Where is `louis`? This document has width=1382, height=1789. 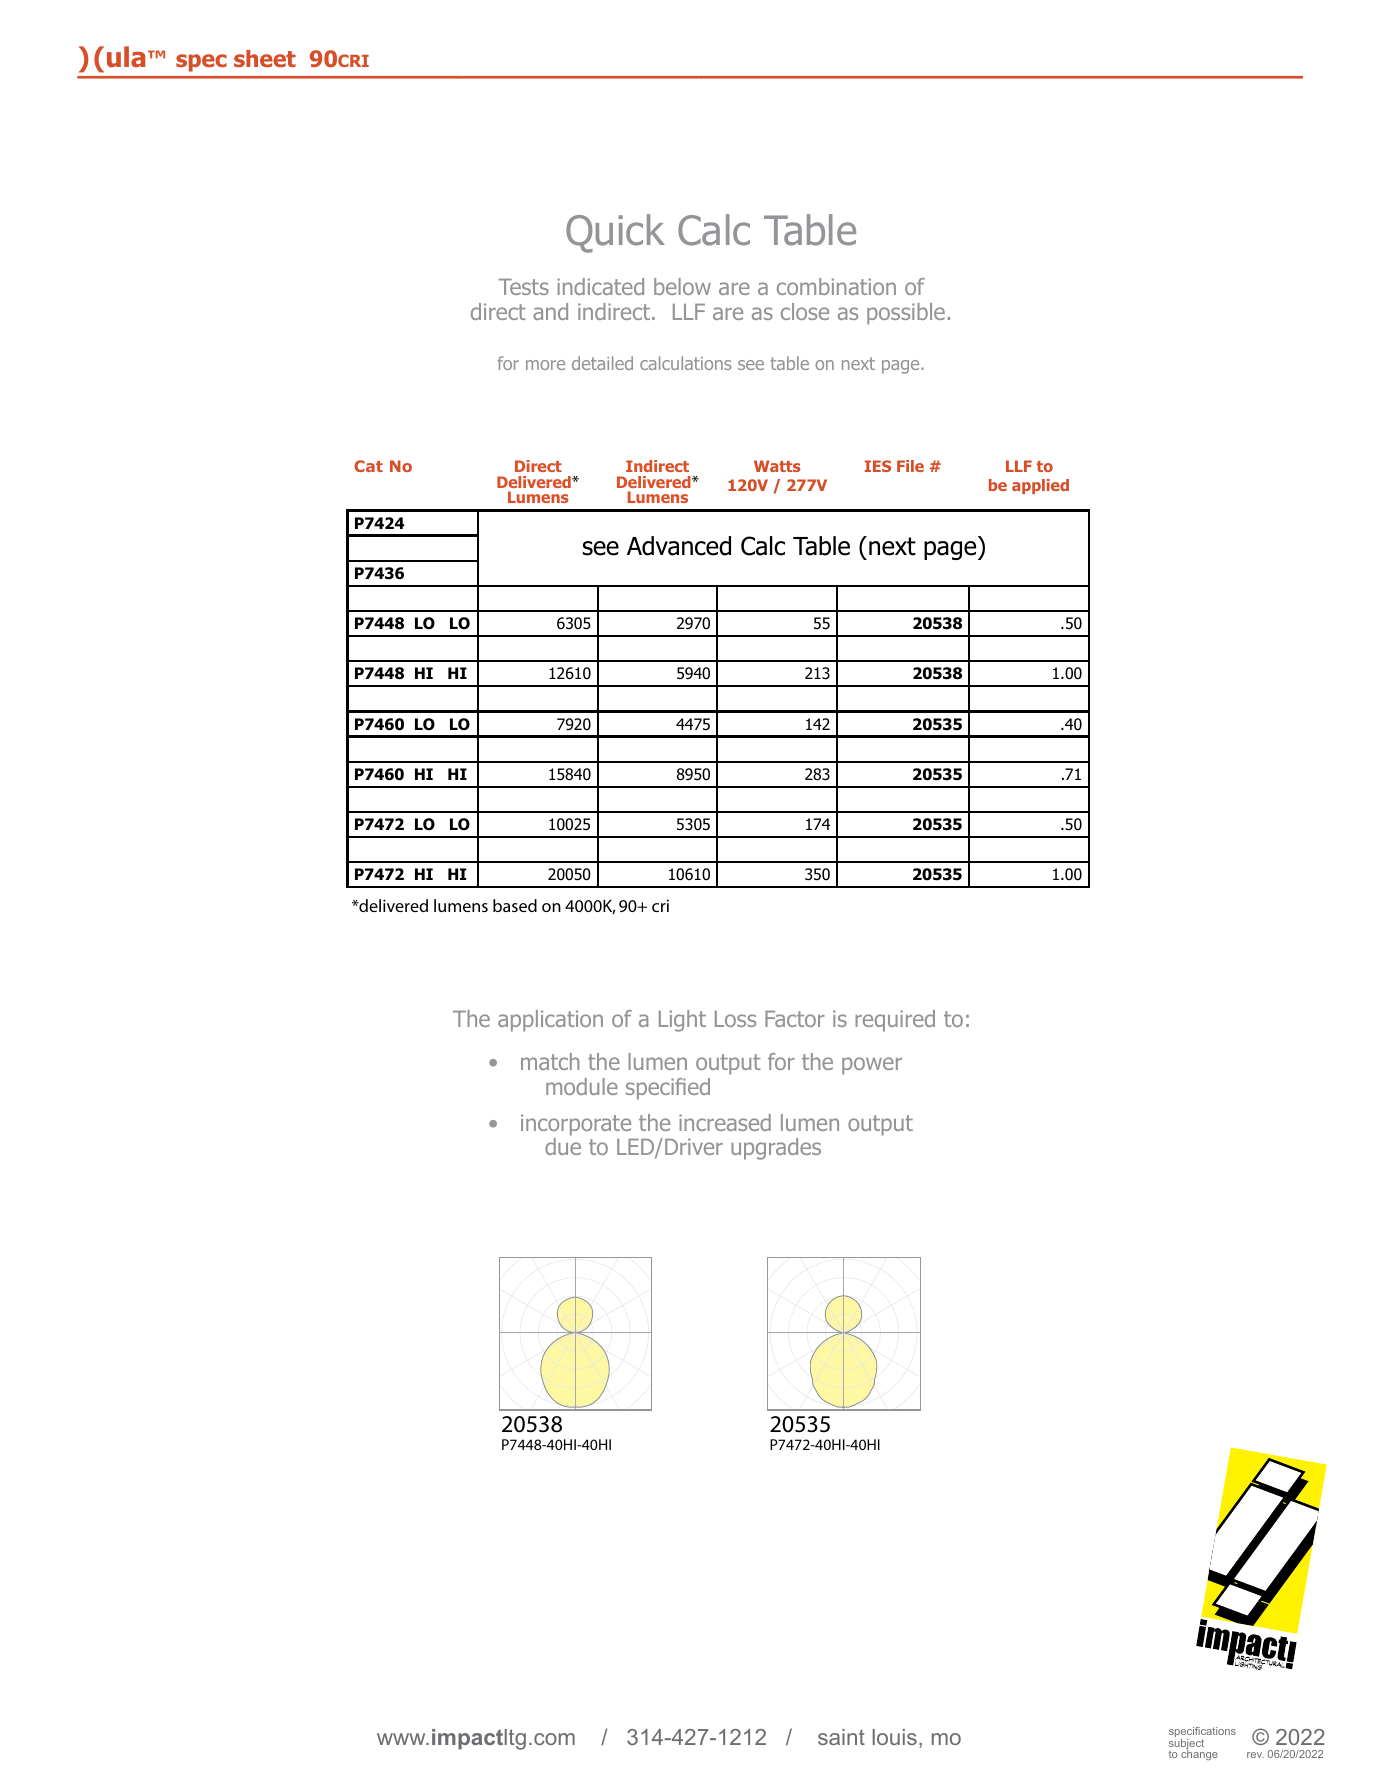
louis is located at coordinates (895, 1737).
